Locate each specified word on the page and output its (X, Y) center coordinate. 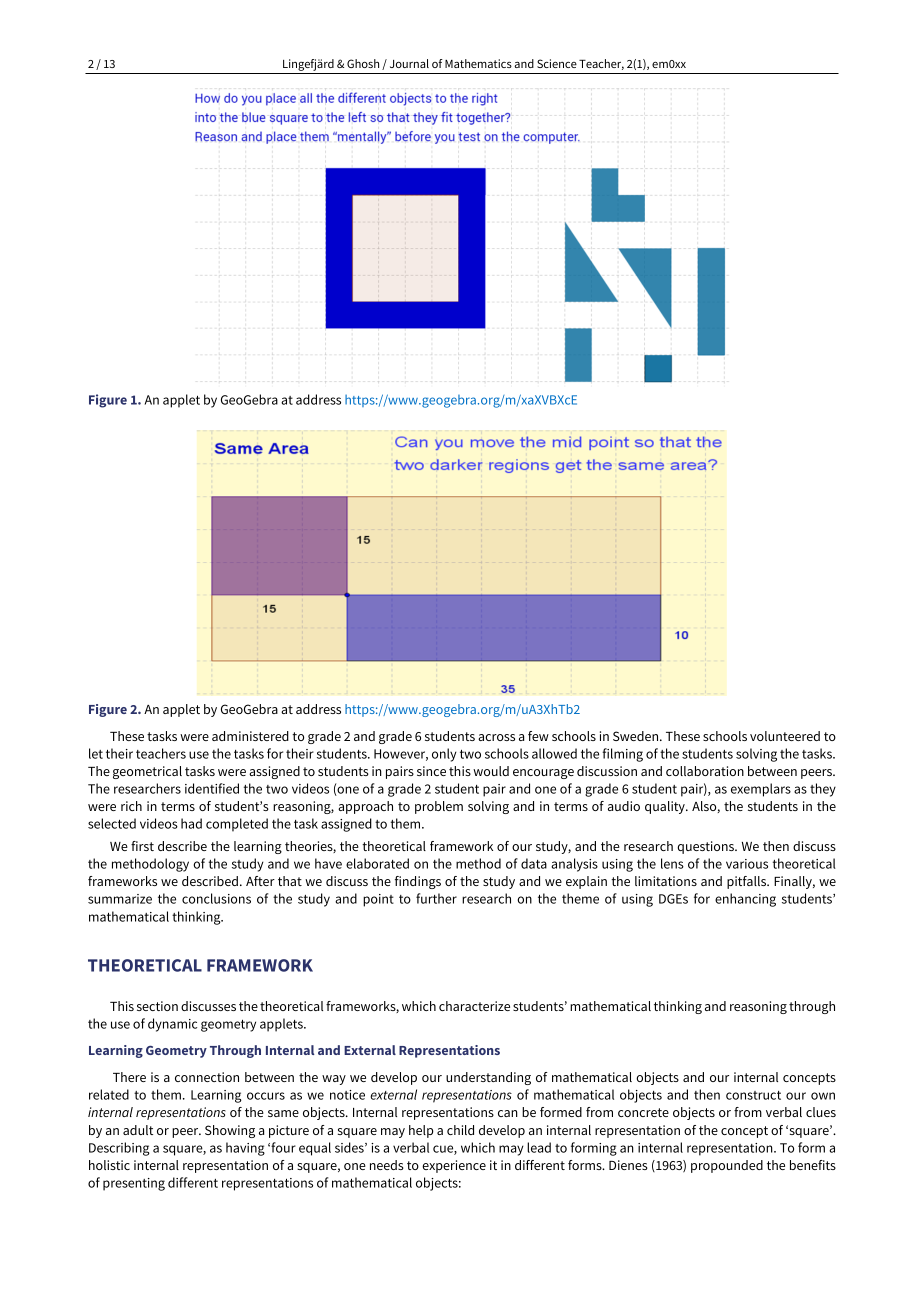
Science (557, 63)
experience (454, 1166)
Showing (230, 1131)
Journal (409, 63)
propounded (727, 1166)
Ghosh (363, 63)
